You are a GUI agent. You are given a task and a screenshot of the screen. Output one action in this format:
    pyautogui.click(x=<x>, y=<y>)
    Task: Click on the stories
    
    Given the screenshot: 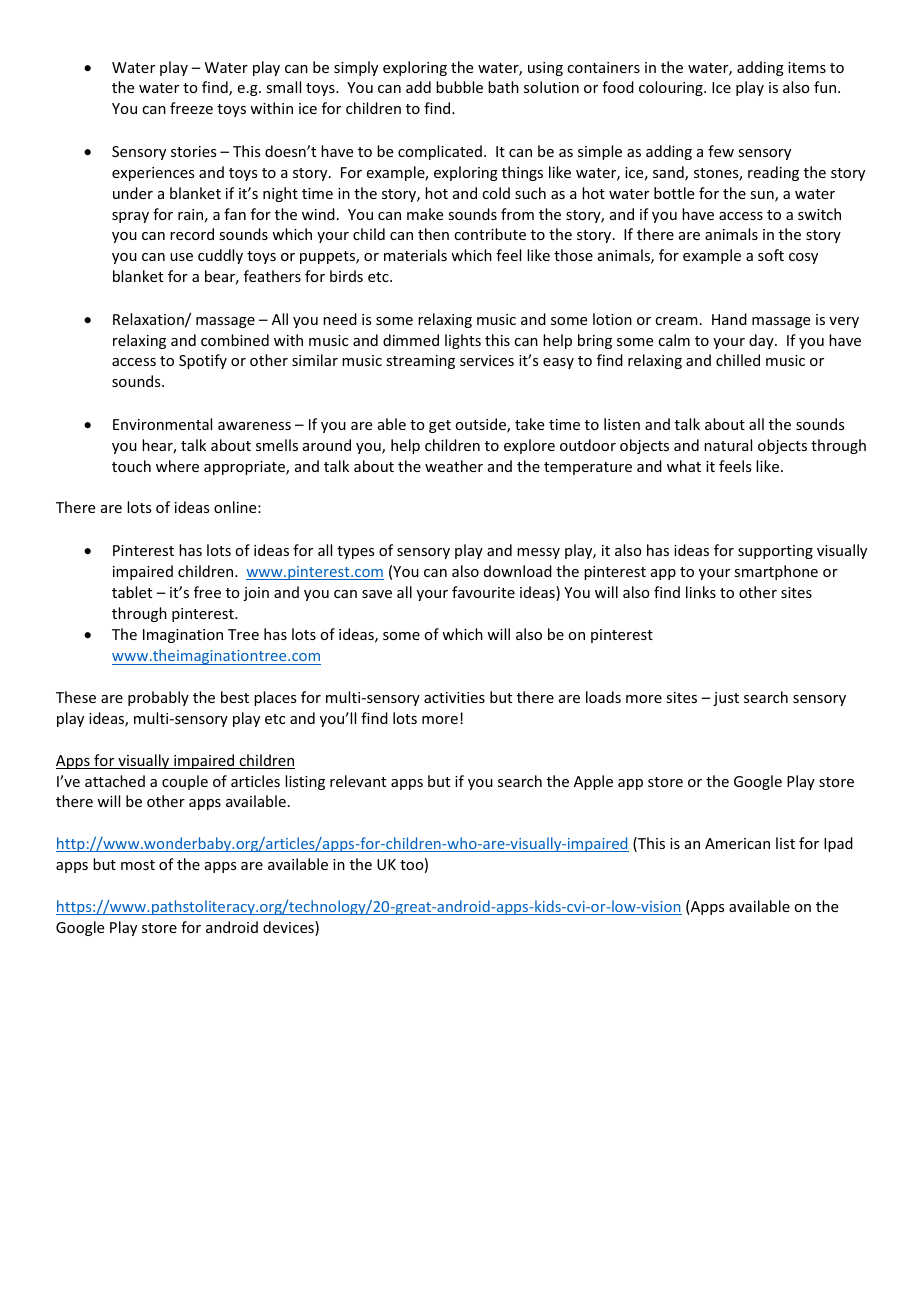 What is the action you would take?
    pyautogui.click(x=193, y=151)
